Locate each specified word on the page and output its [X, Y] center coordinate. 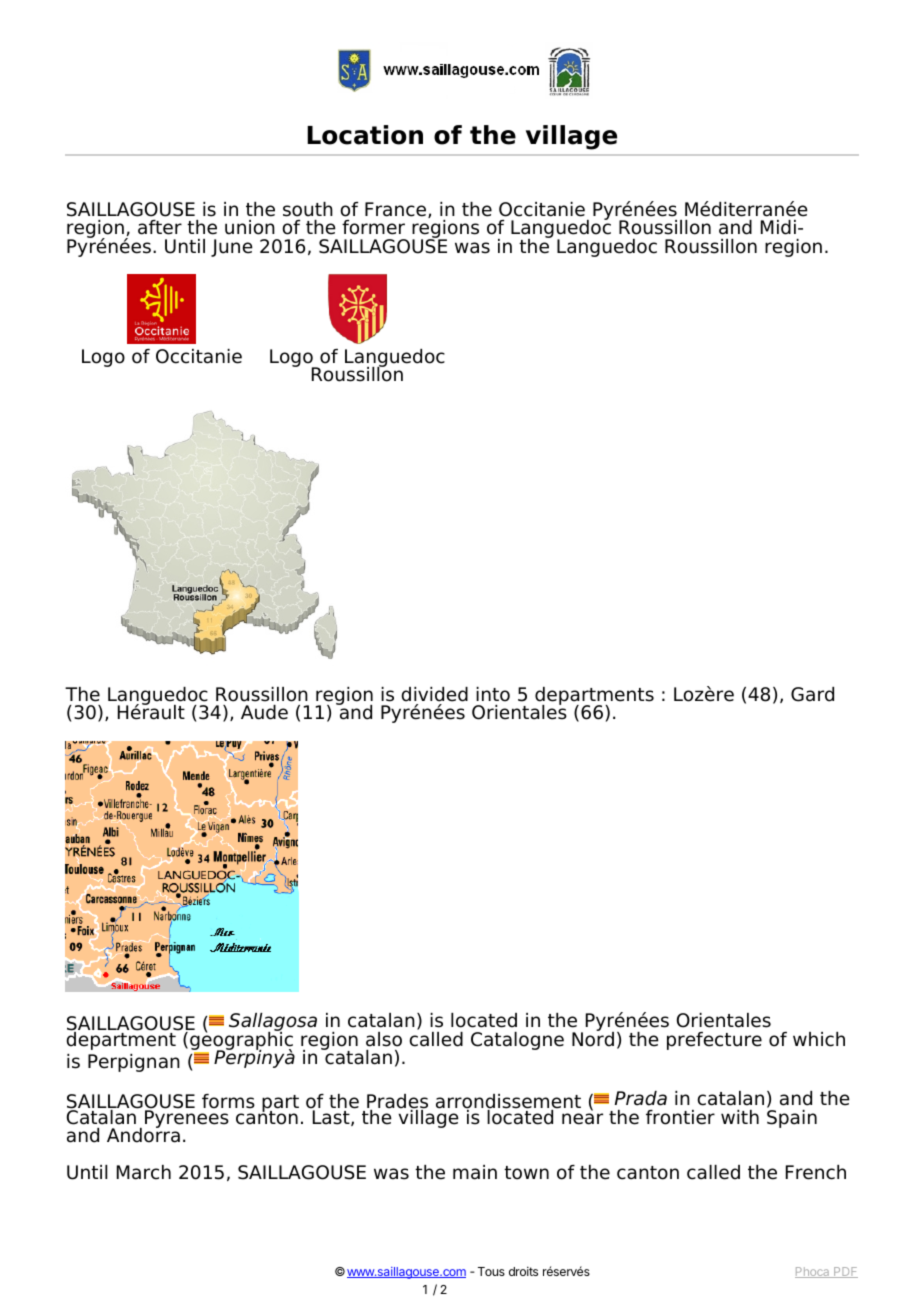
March [144, 1172]
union [250, 227]
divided [434, 694]
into [493, 694]
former [373, 227]
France [397, 210]
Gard [812, 694]
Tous [491, 1271]
